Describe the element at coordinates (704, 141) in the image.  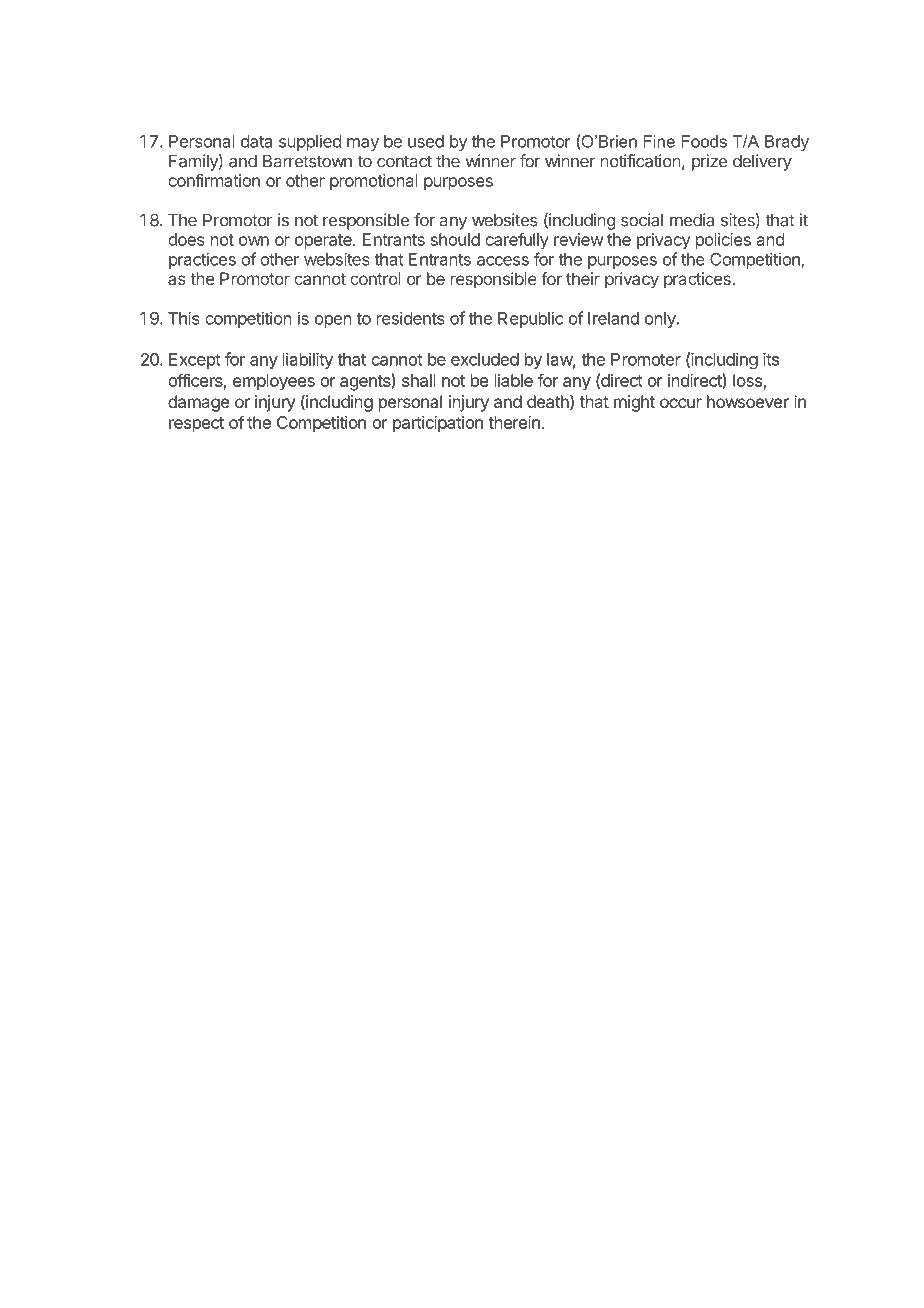
I see `Foods` at that location.
